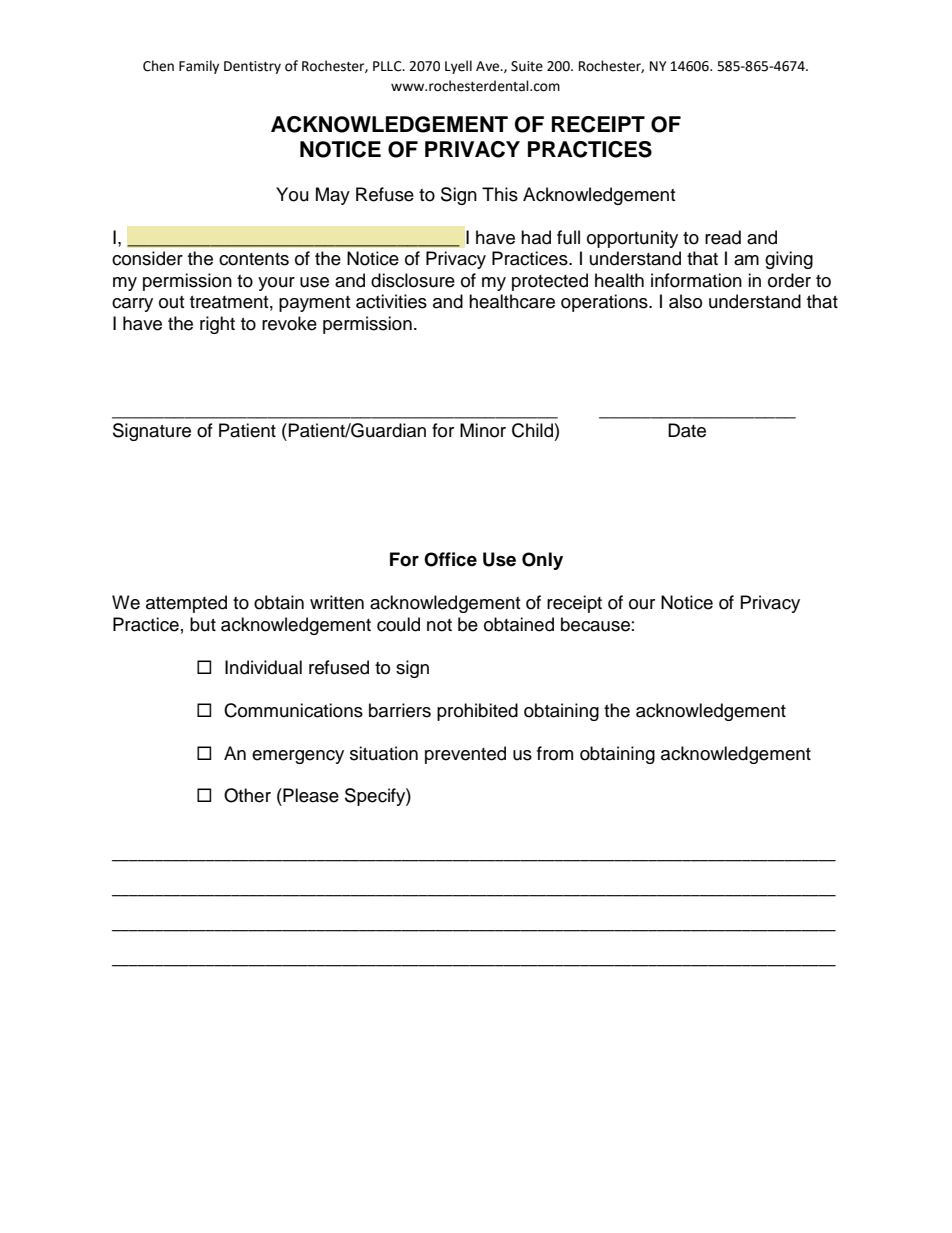  I want to click on but, so click(203, 624).
